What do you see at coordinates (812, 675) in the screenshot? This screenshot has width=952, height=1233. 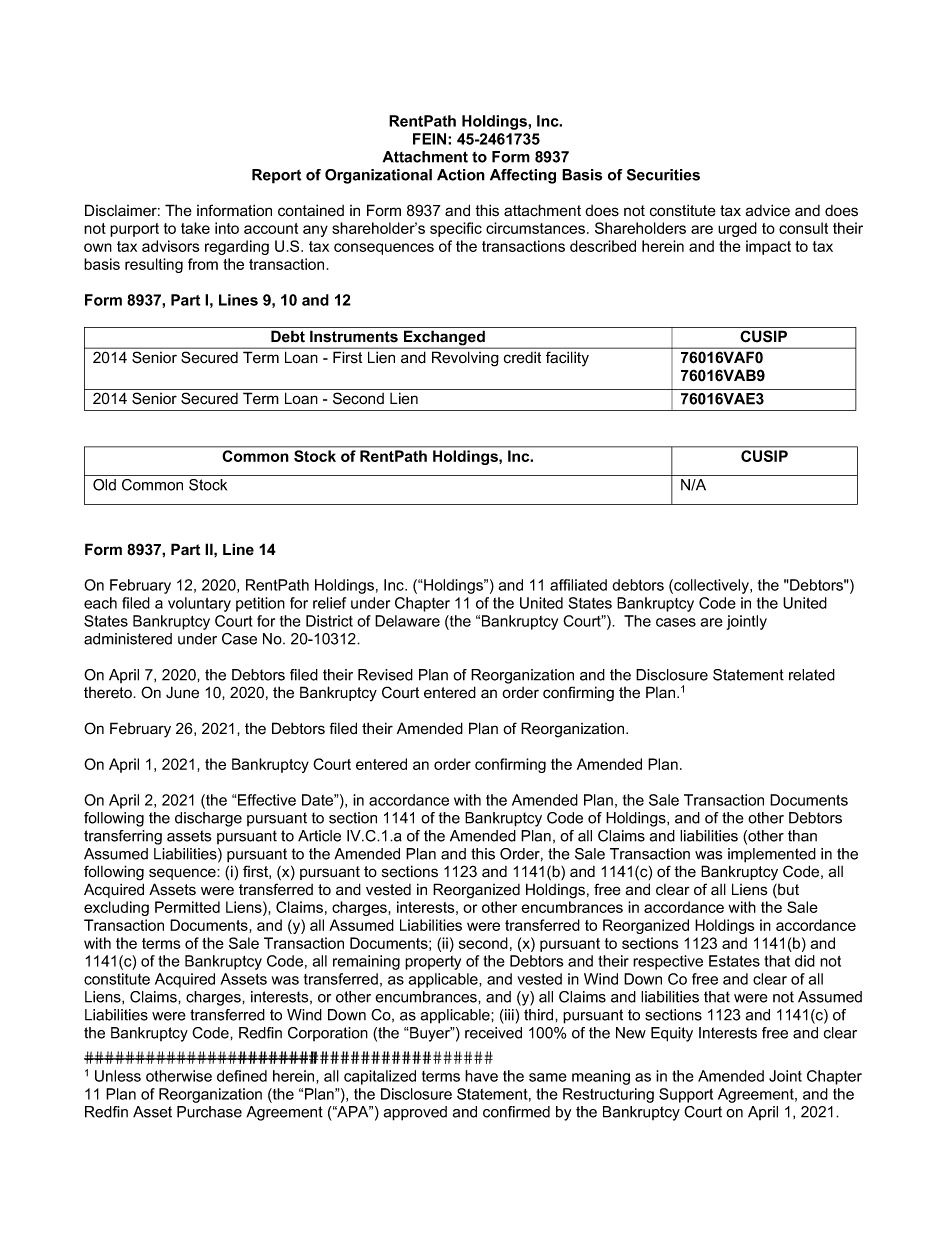 I see `related` at bounding box center [812, 675].
